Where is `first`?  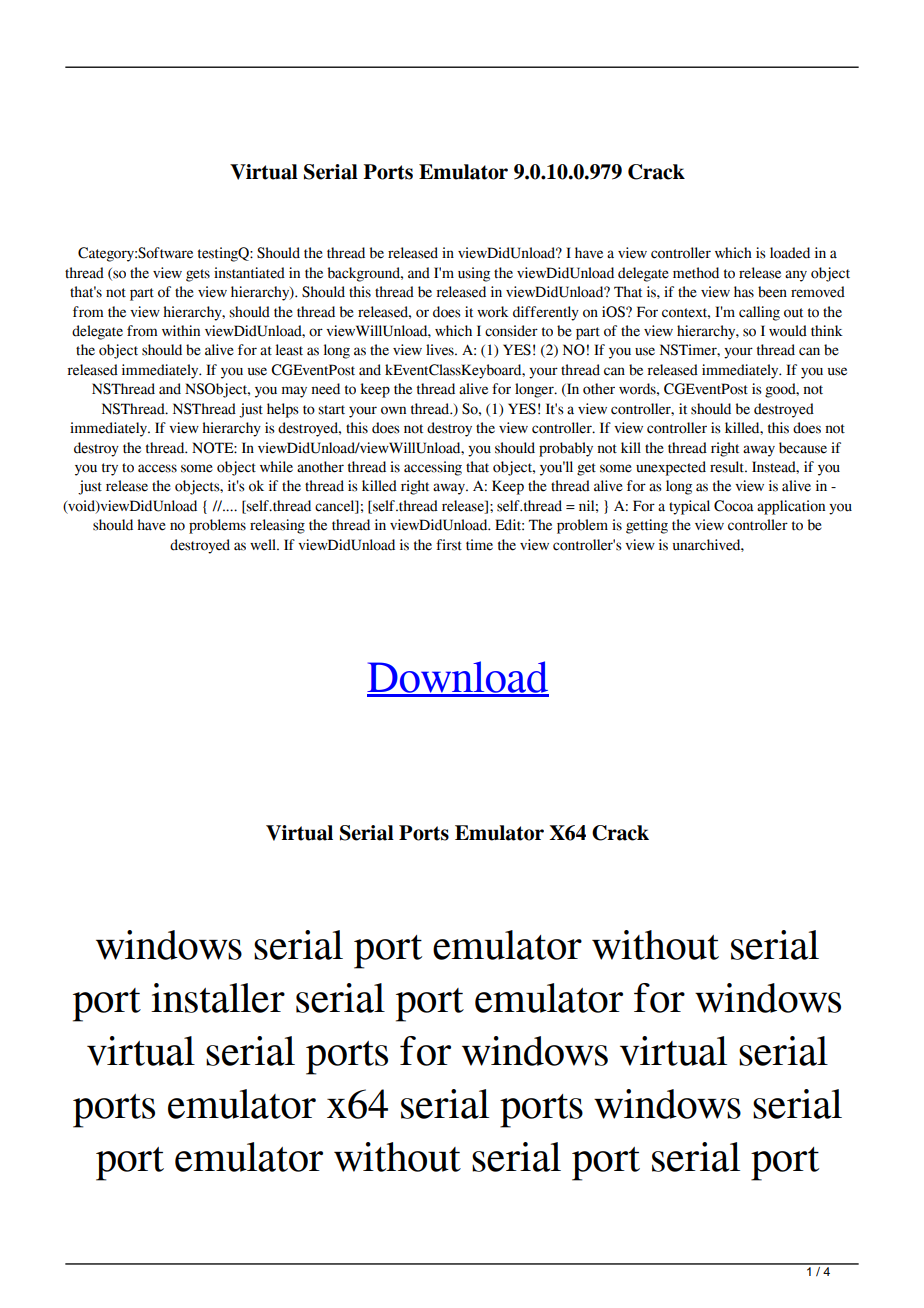 first is located at coordinates (449, 545).
